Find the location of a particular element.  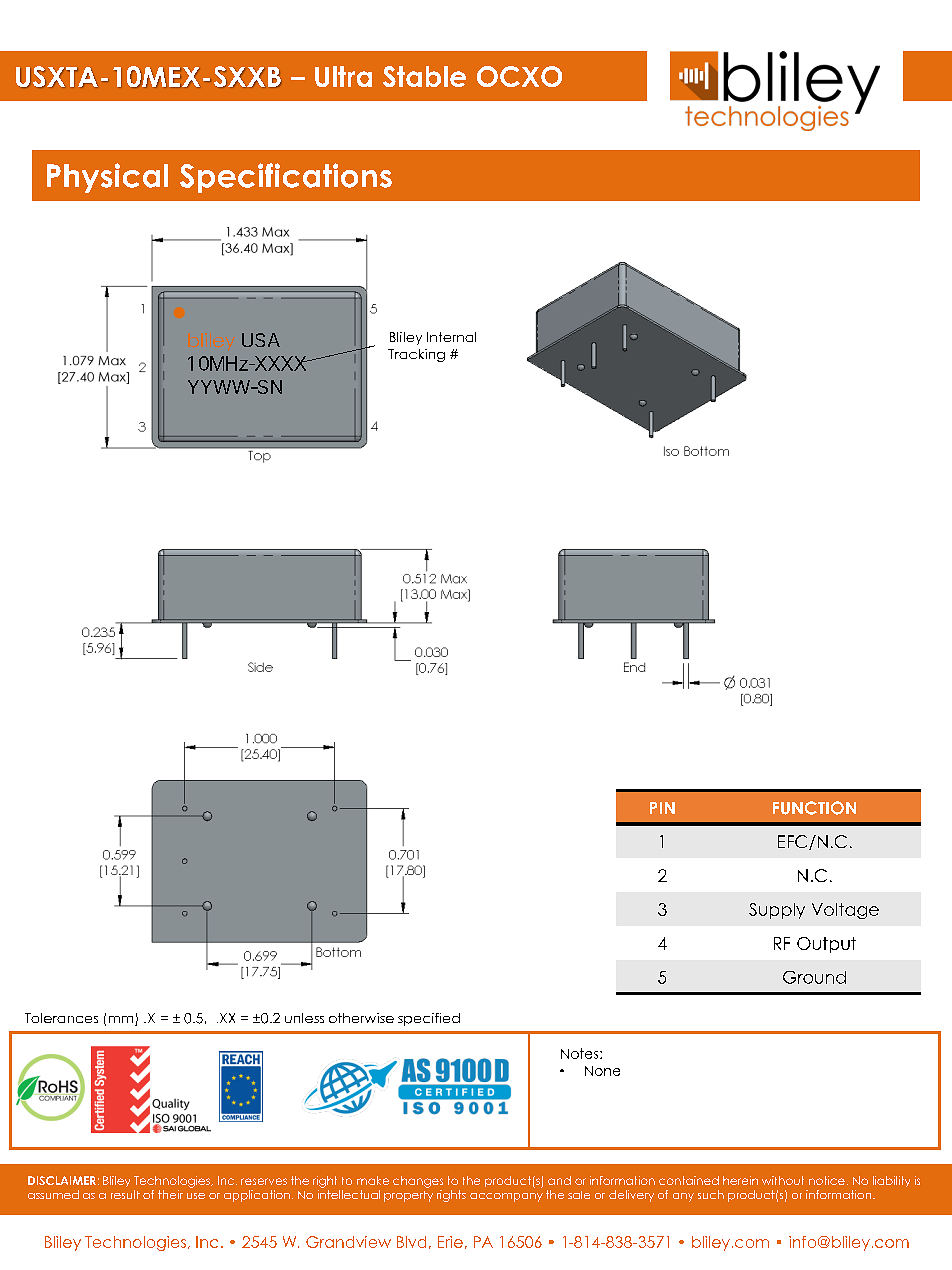

Physical is located at coordinates (107, 178).
